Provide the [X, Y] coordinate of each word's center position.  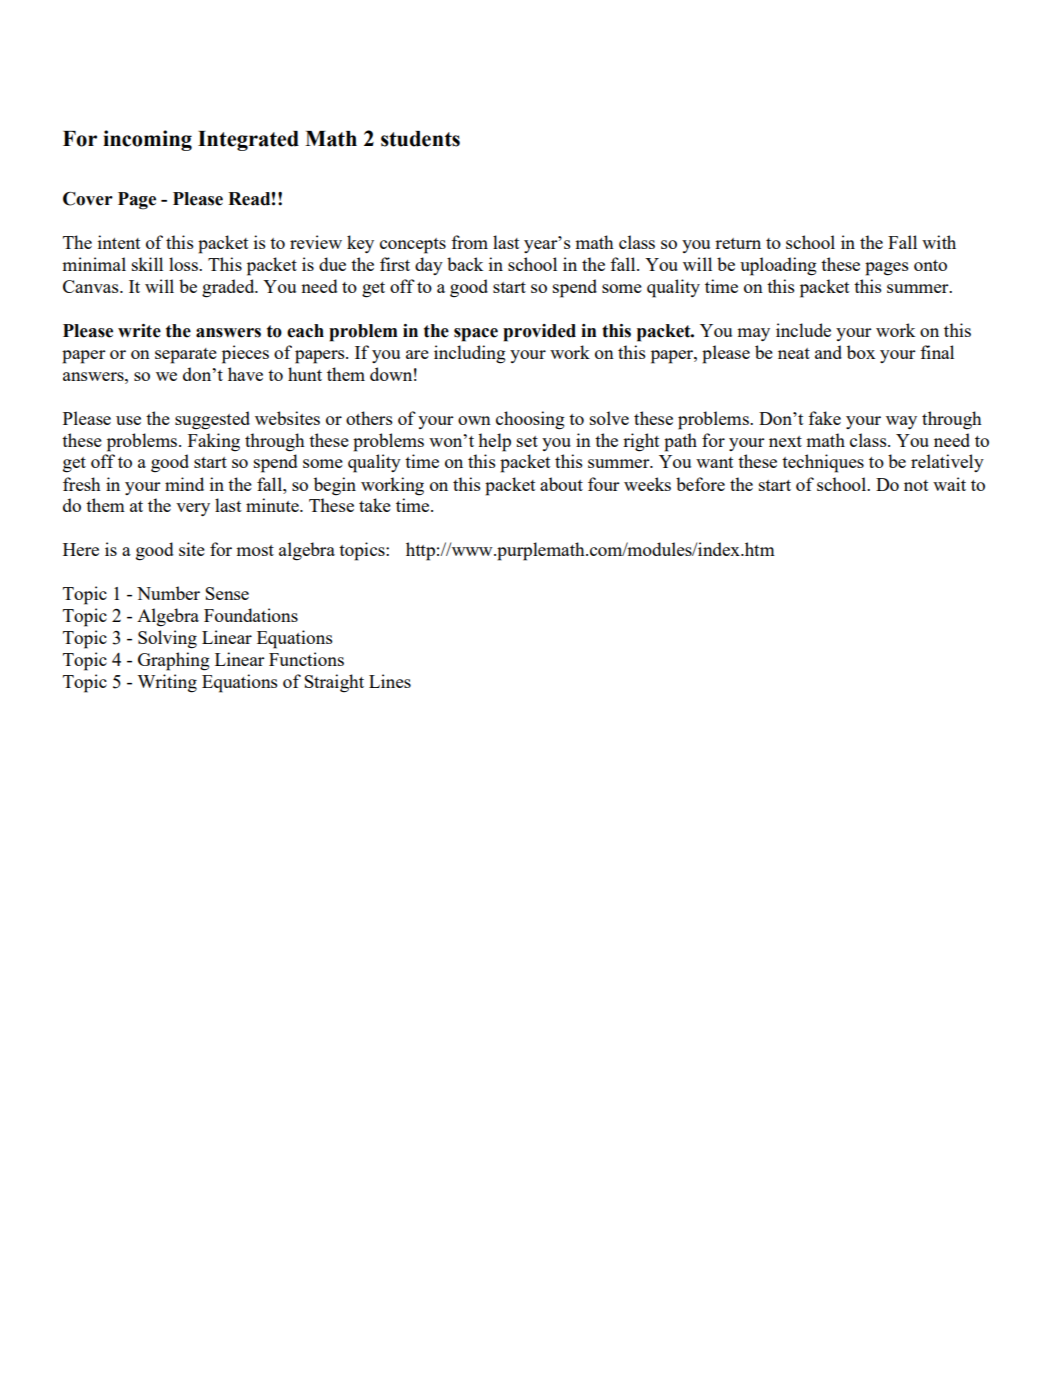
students [420, 139]
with [939, 242]
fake [824, 418]
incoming [147, 140]
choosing [530, 420]
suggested [212, 420]
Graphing [174, 661]
